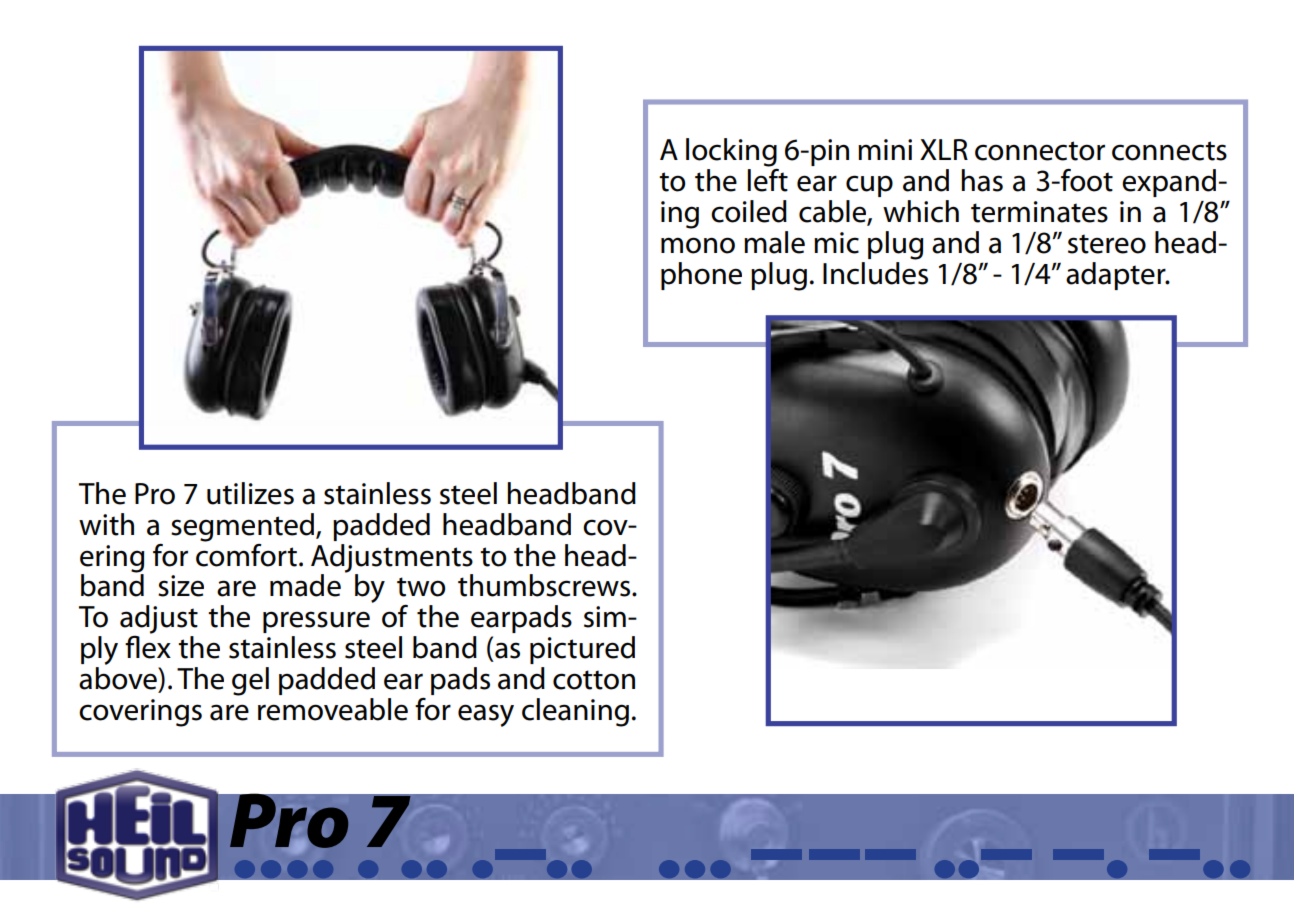 This screenshot has height=924, width=1294. I want to click on connector, so click(1040, 151).
